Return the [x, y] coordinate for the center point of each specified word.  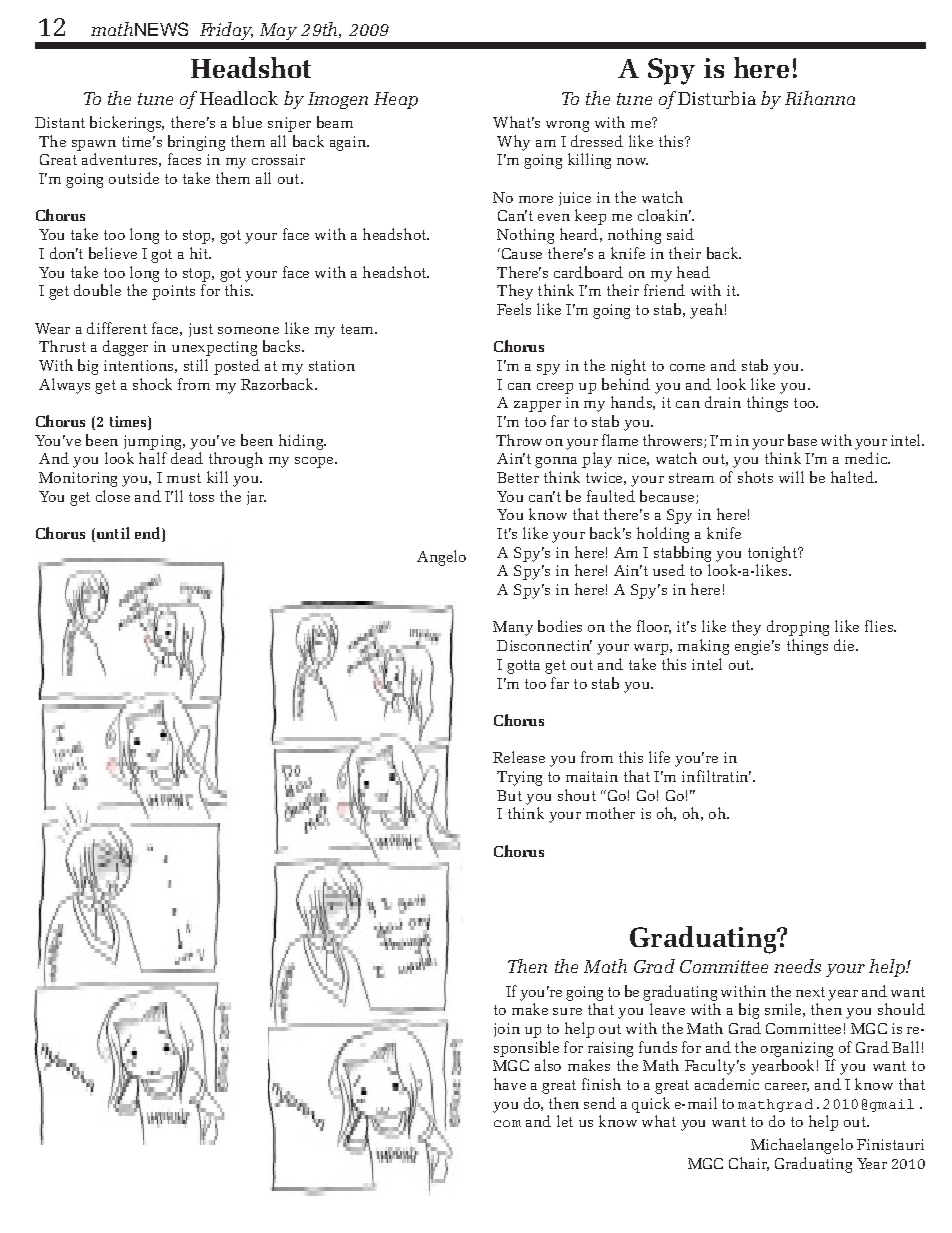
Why [513, 143]
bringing [196, 143]
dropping [798, 628]
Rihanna [820, 98]
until [112, 534]
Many [513, 628]
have [510, 1084]
